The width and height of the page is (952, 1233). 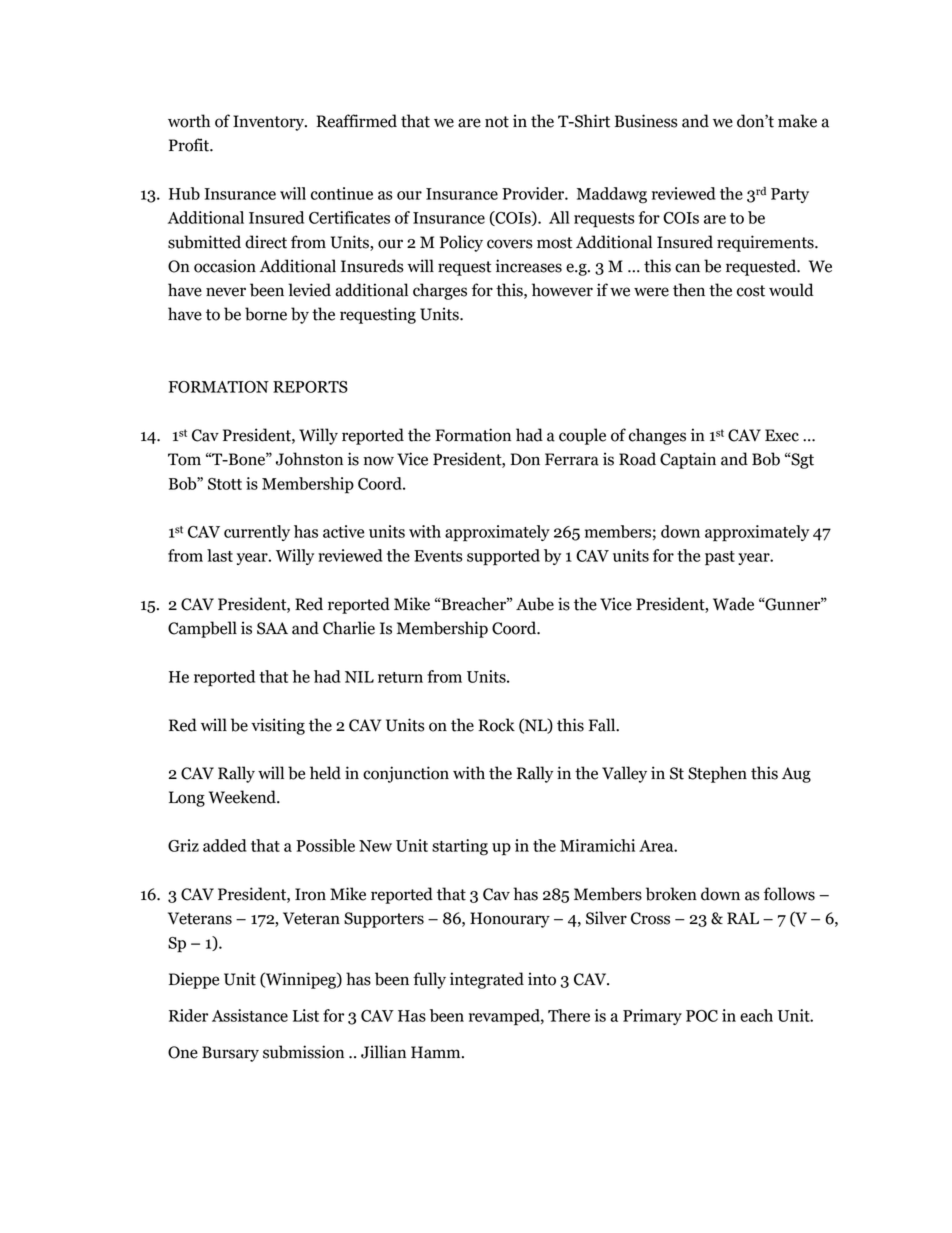 What do you see at coordinates (782, 435) in the page?
I see `Exec` at bounding box center [782, 435].
